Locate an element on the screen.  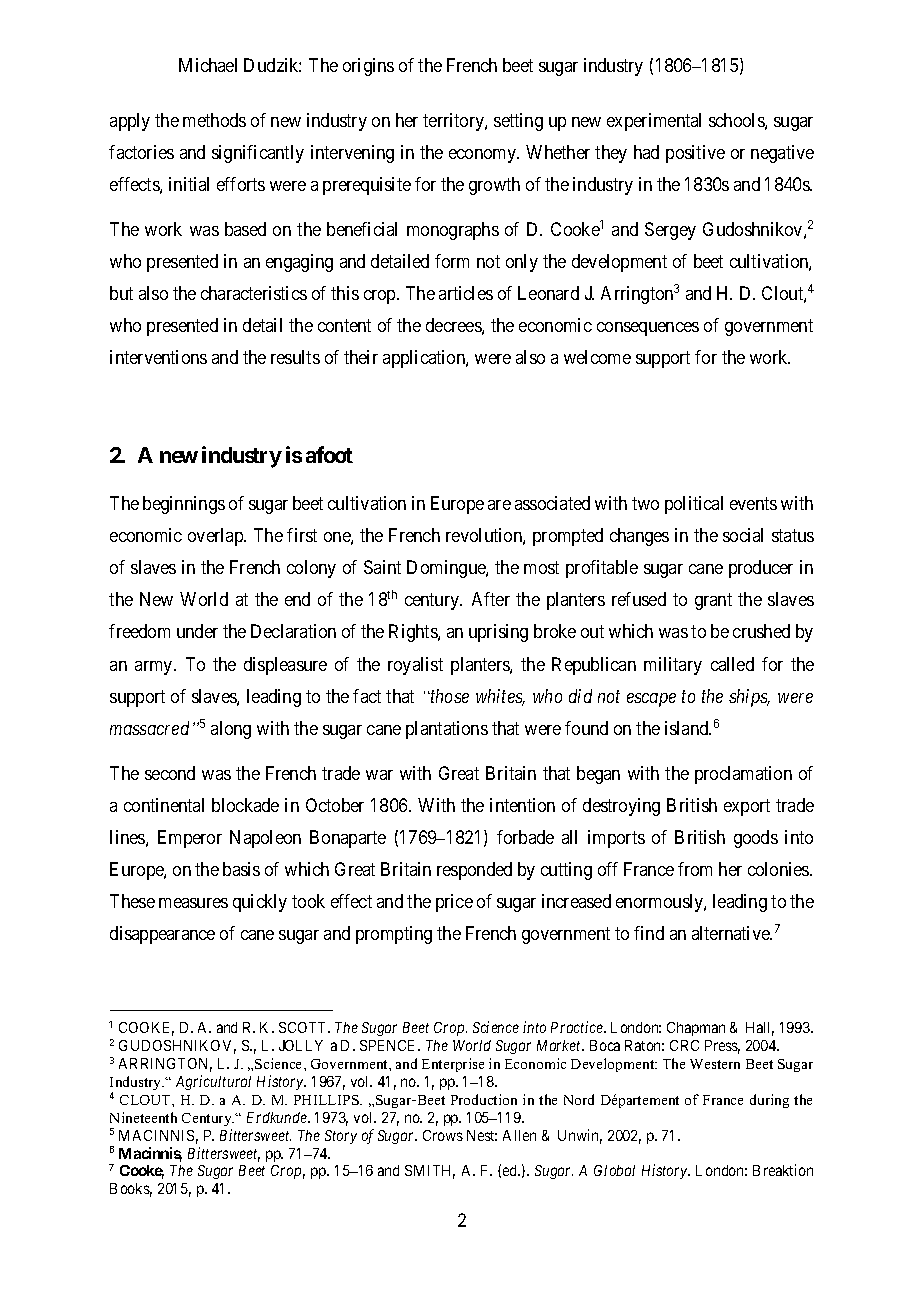
under is located at coordinates (197, 631).
